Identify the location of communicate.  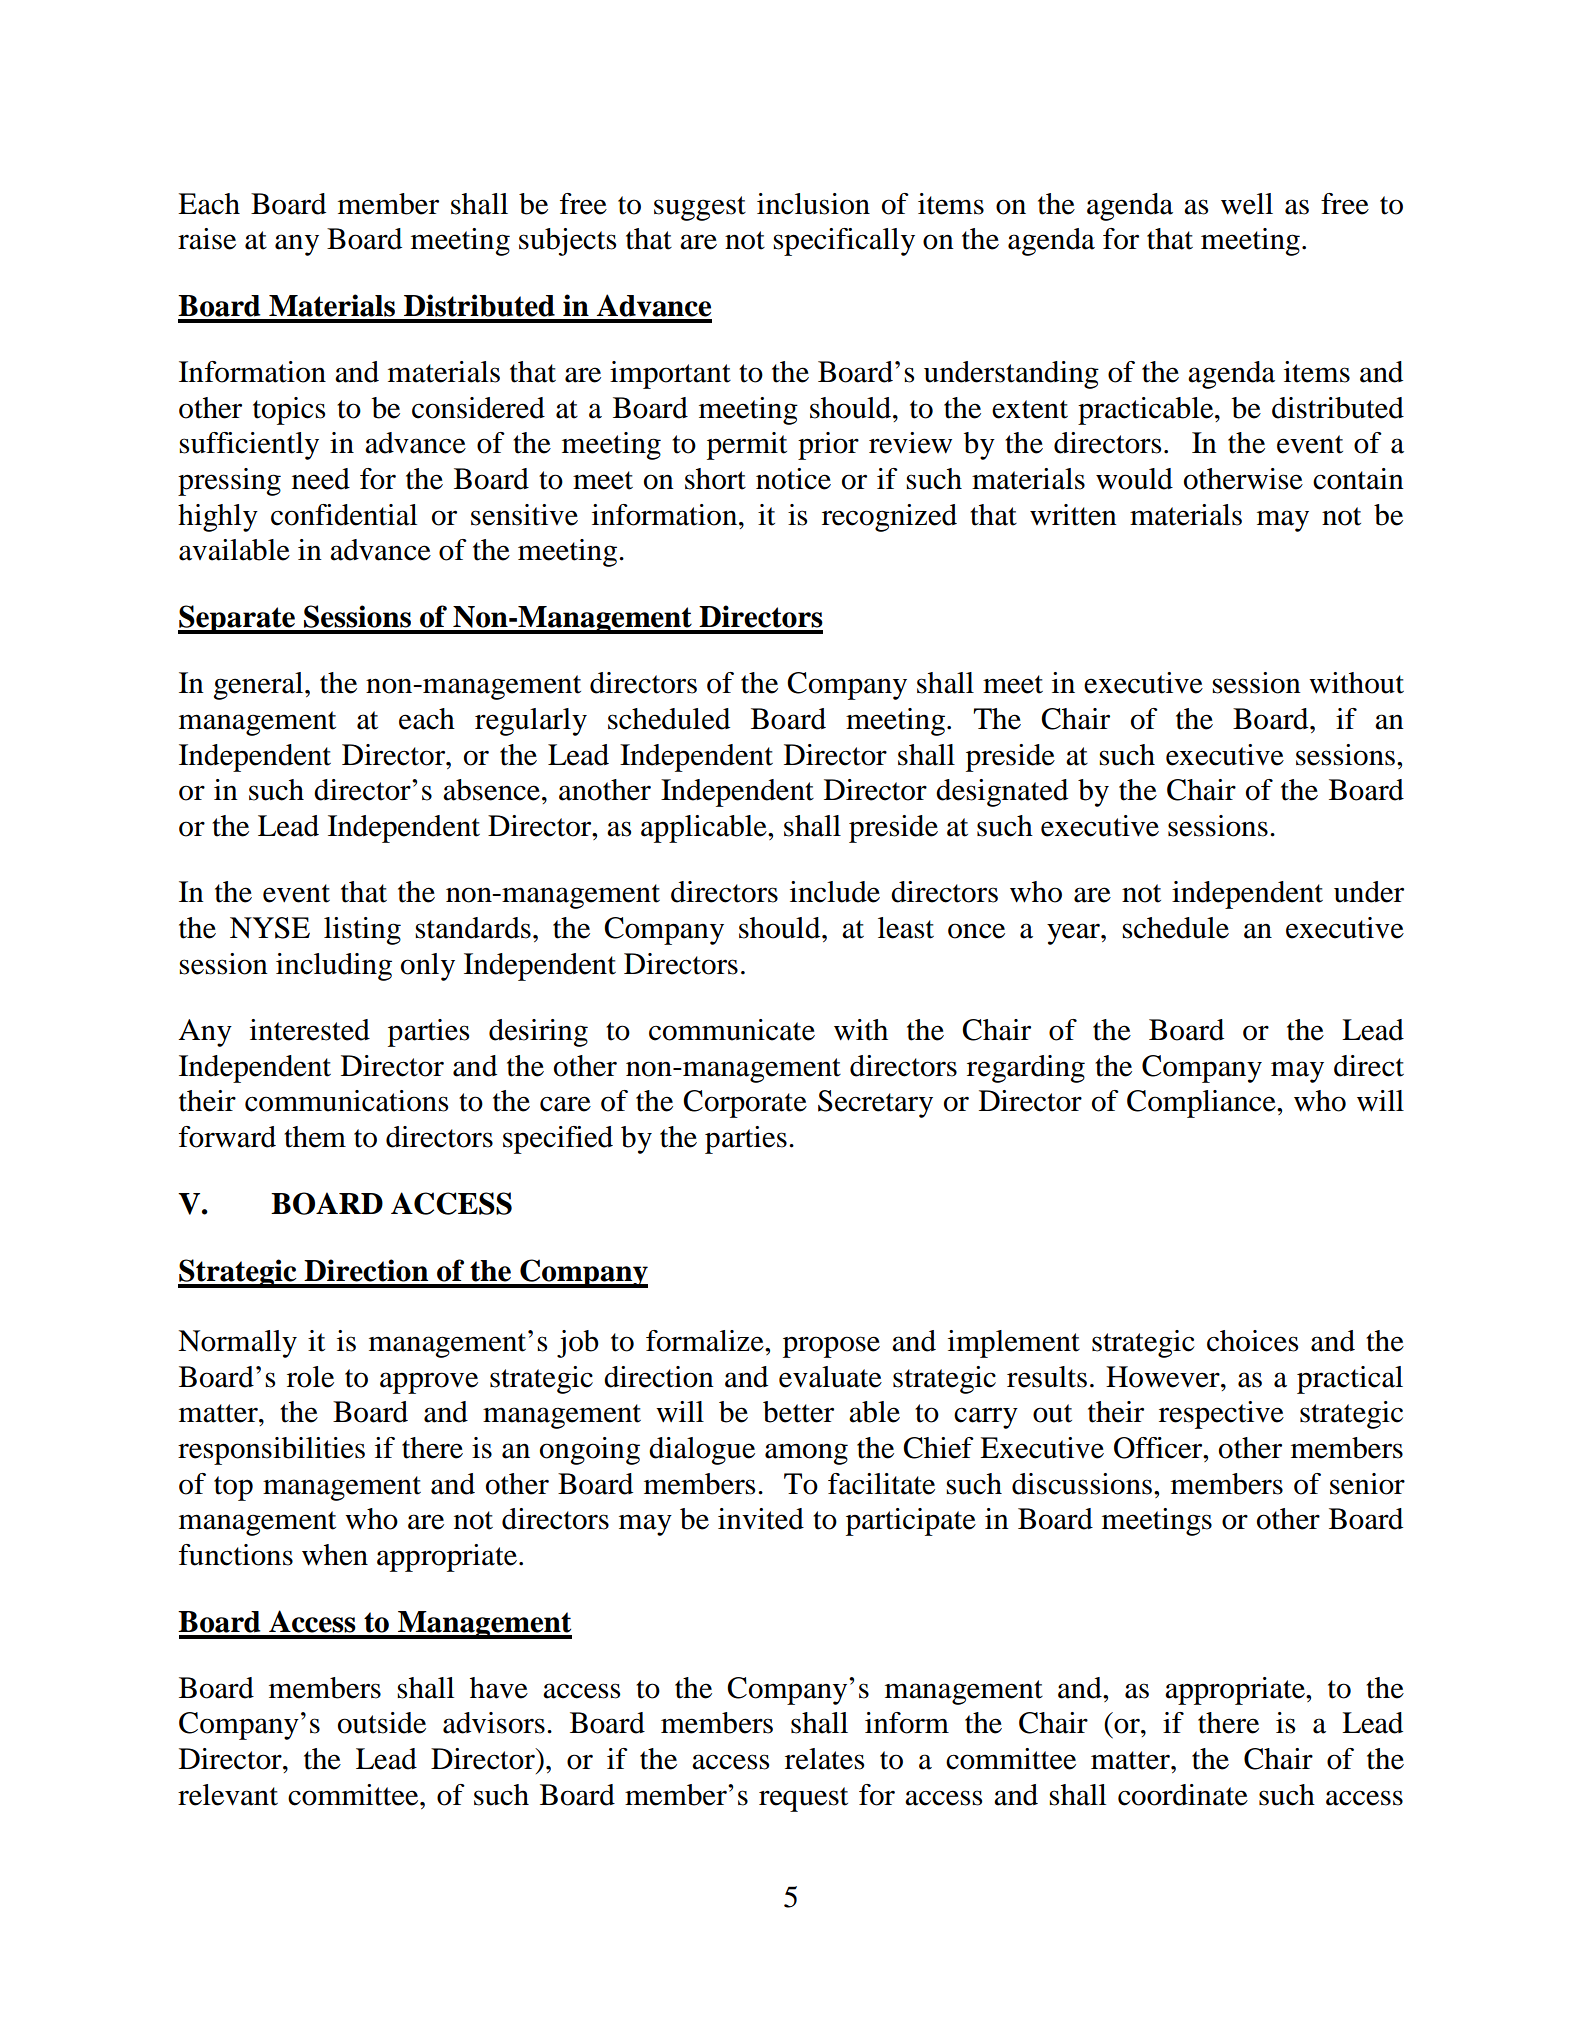
(732, 1030).
